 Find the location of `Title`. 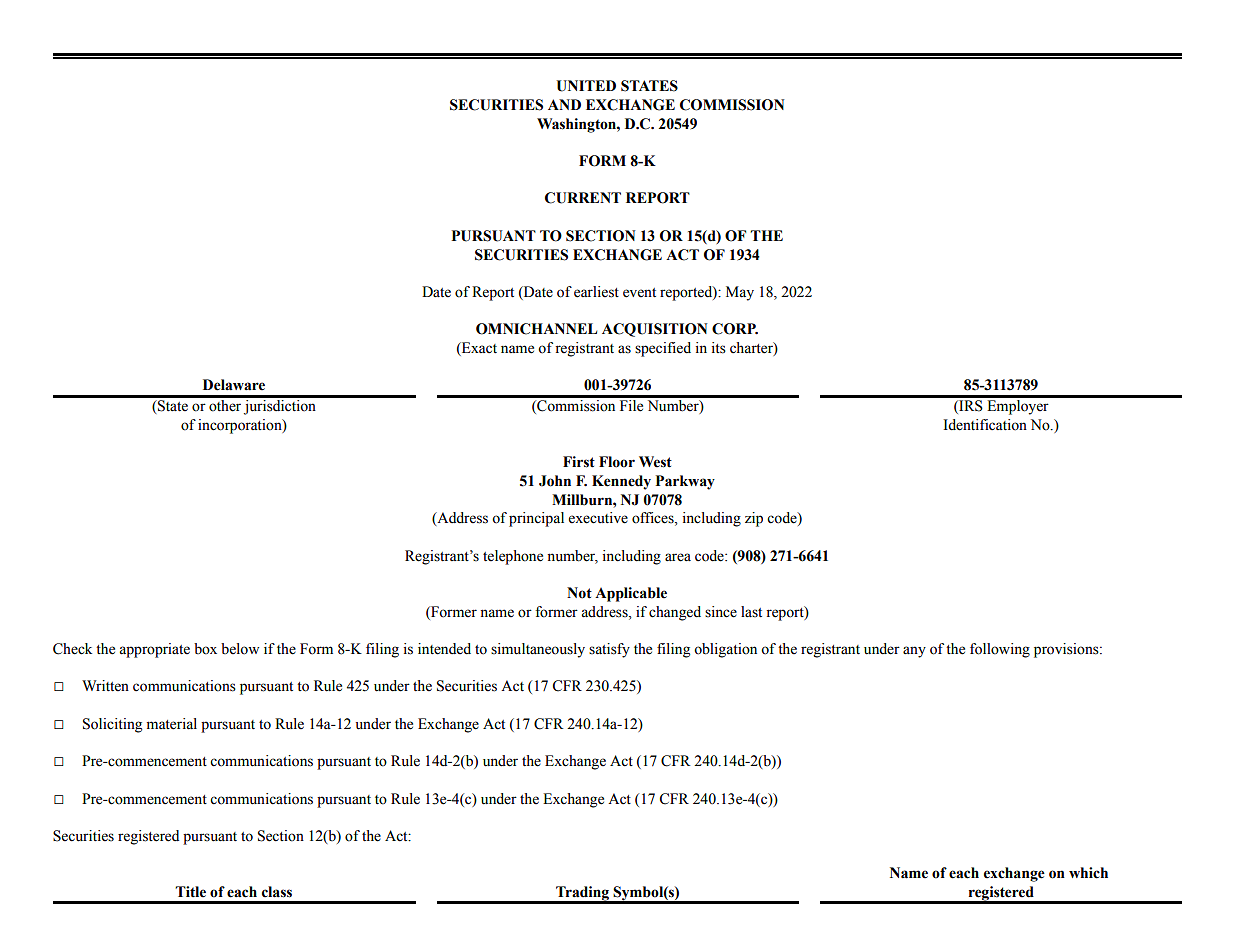

Title is located at coordinates (190, 892).
